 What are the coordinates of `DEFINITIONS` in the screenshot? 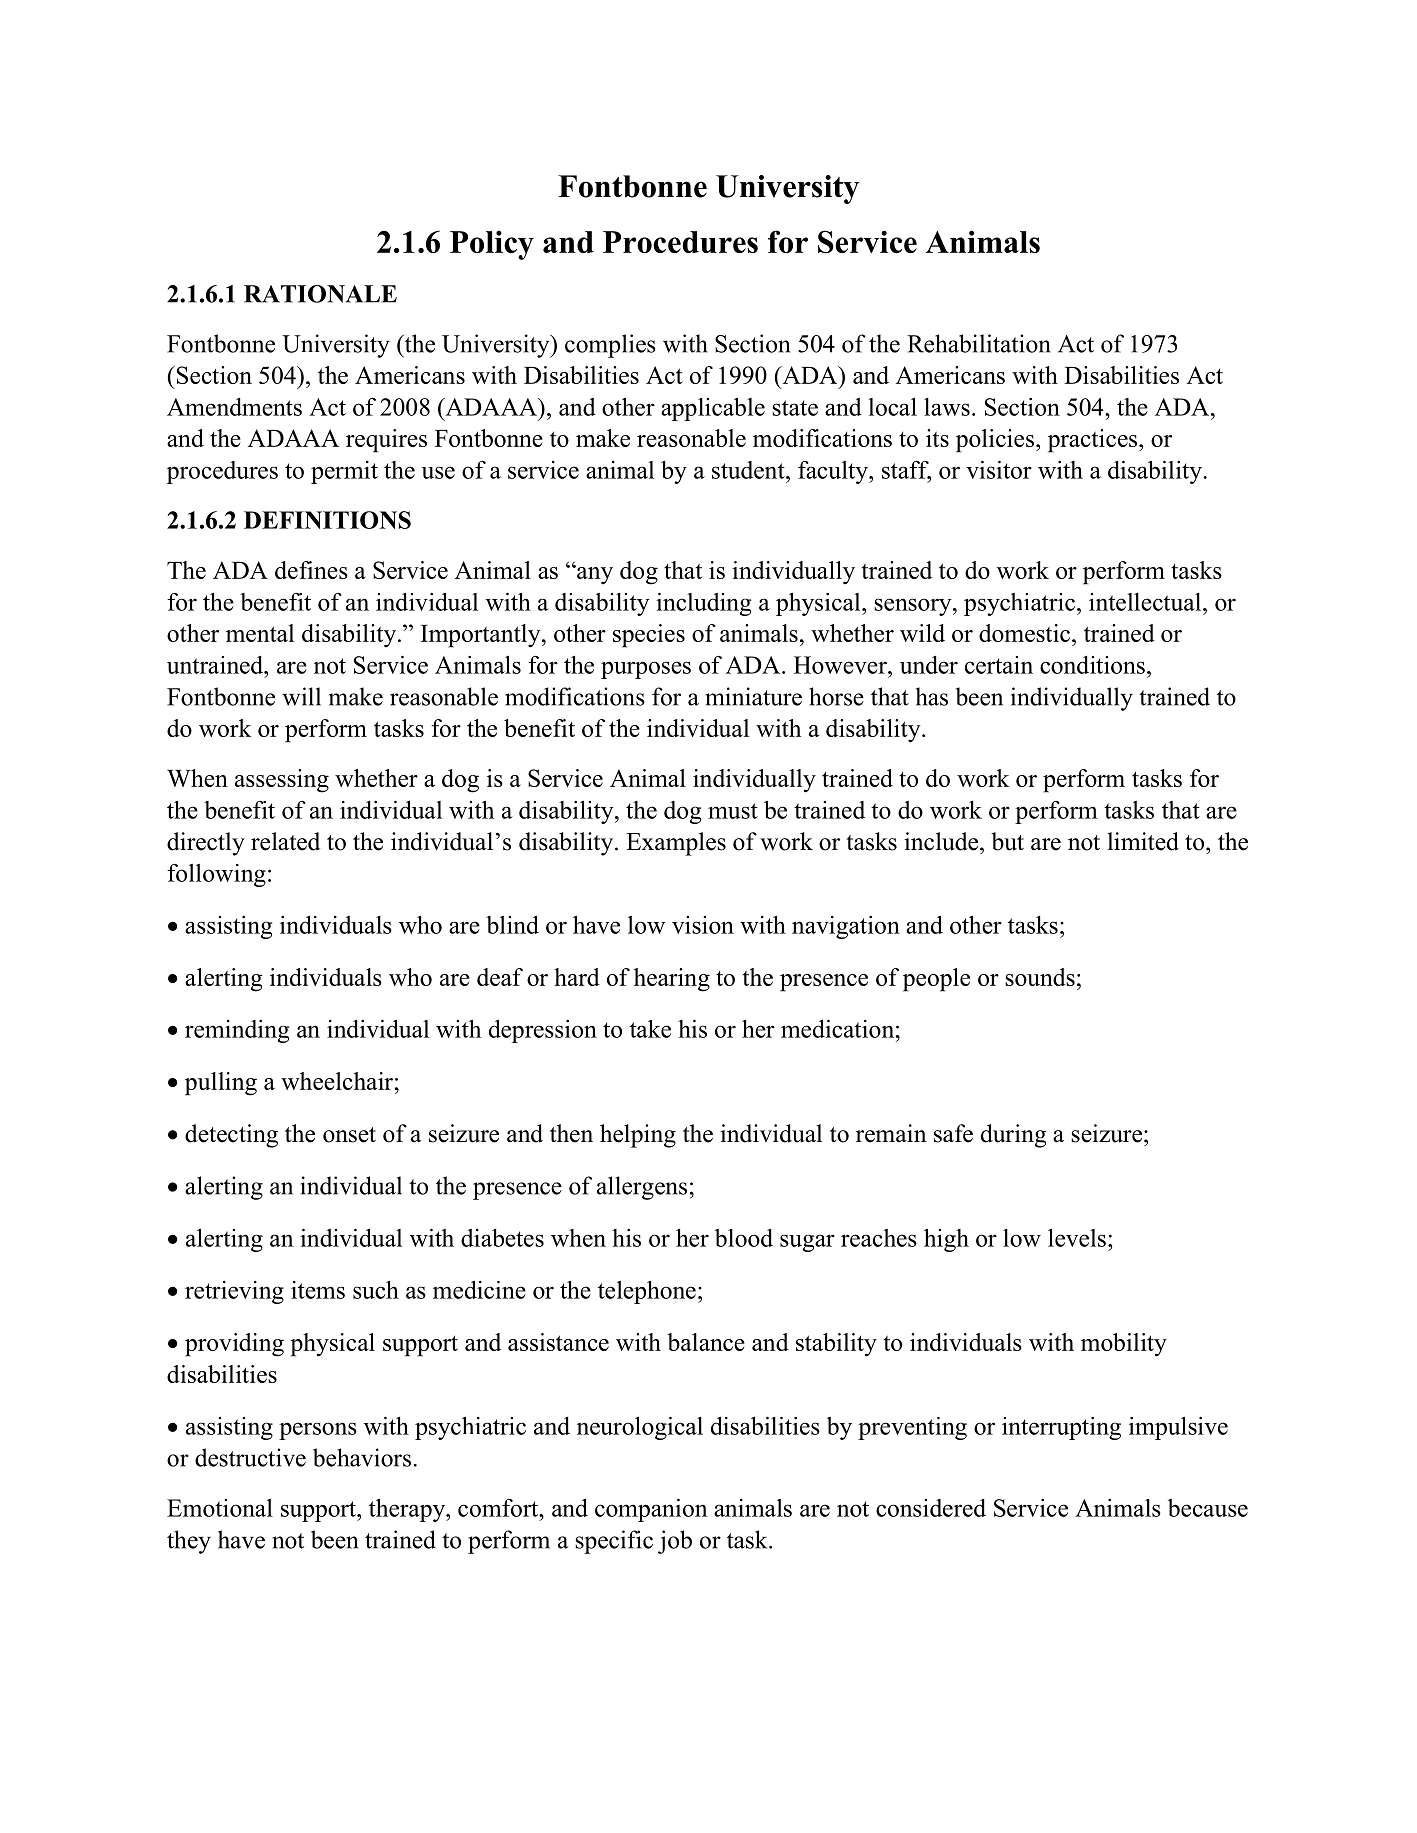 It's located at (327, 520).
